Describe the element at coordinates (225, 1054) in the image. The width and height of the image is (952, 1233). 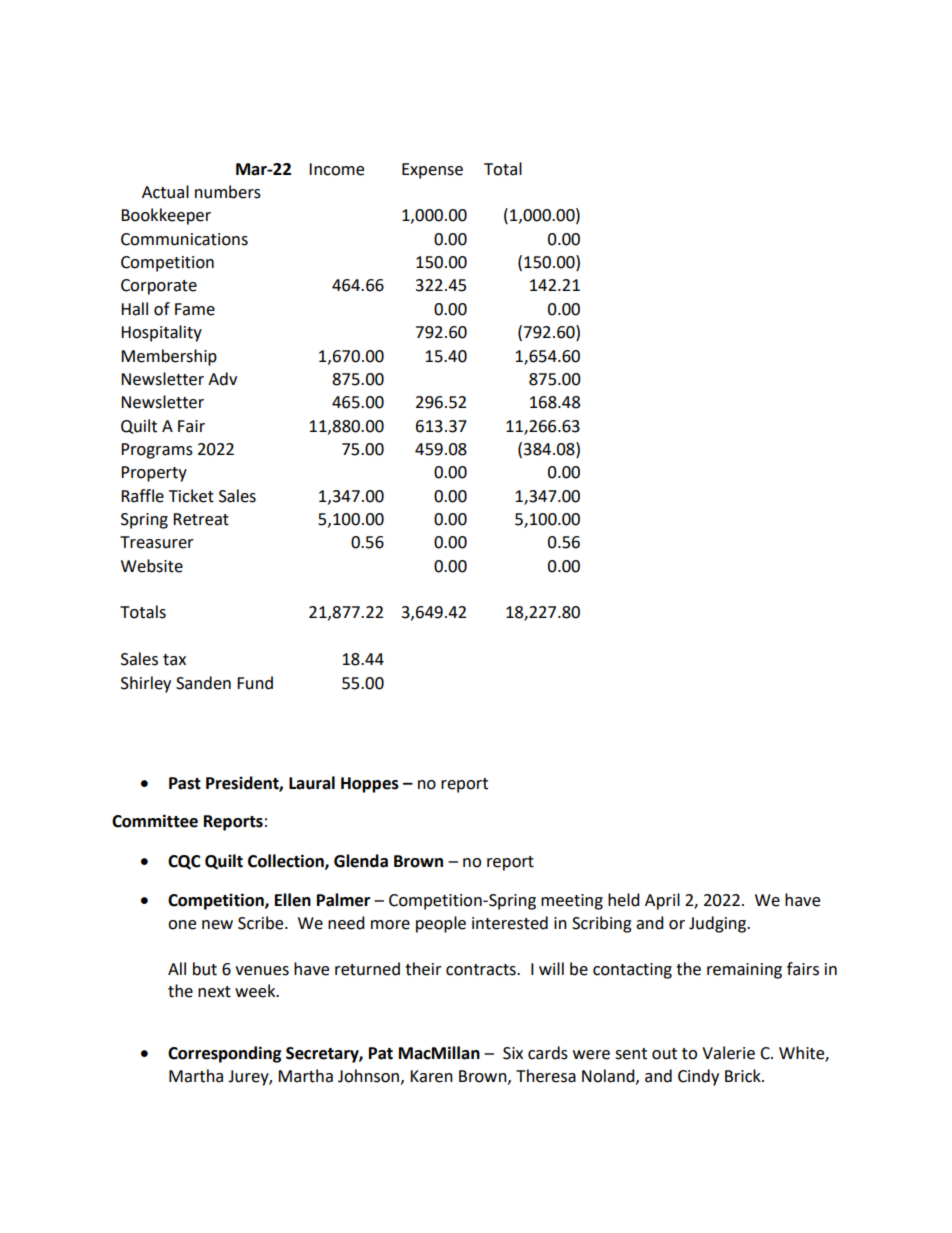
I see `Corresponding` at that location.
